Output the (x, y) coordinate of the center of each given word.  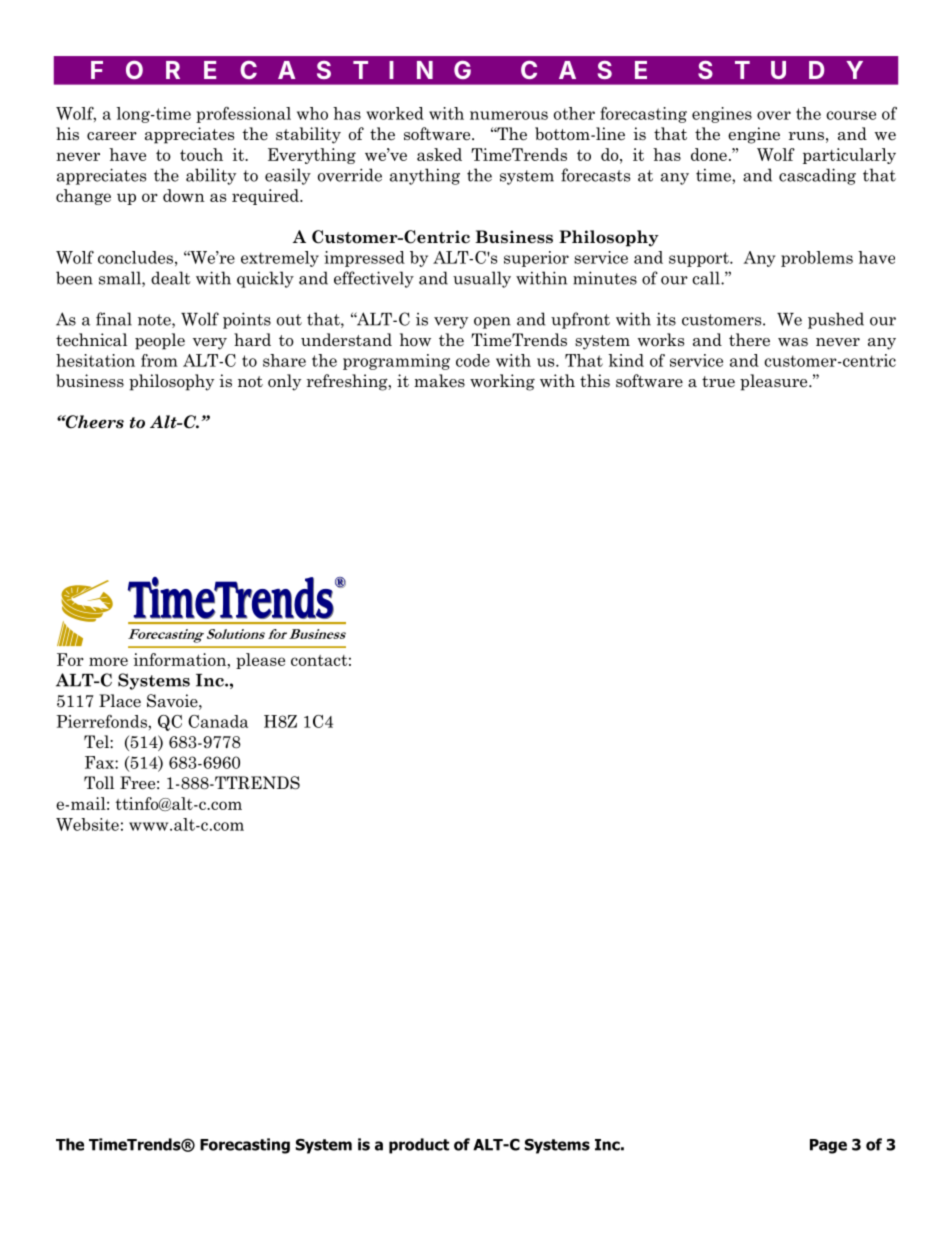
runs (806, 136)
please (260, 661)
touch (201, 154)
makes (439, 381)
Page (828, 1146)
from (159, 360)
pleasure (775, 382)
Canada (218, 721)
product (419, 1146)
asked (439, 154)
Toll (99, 783)
